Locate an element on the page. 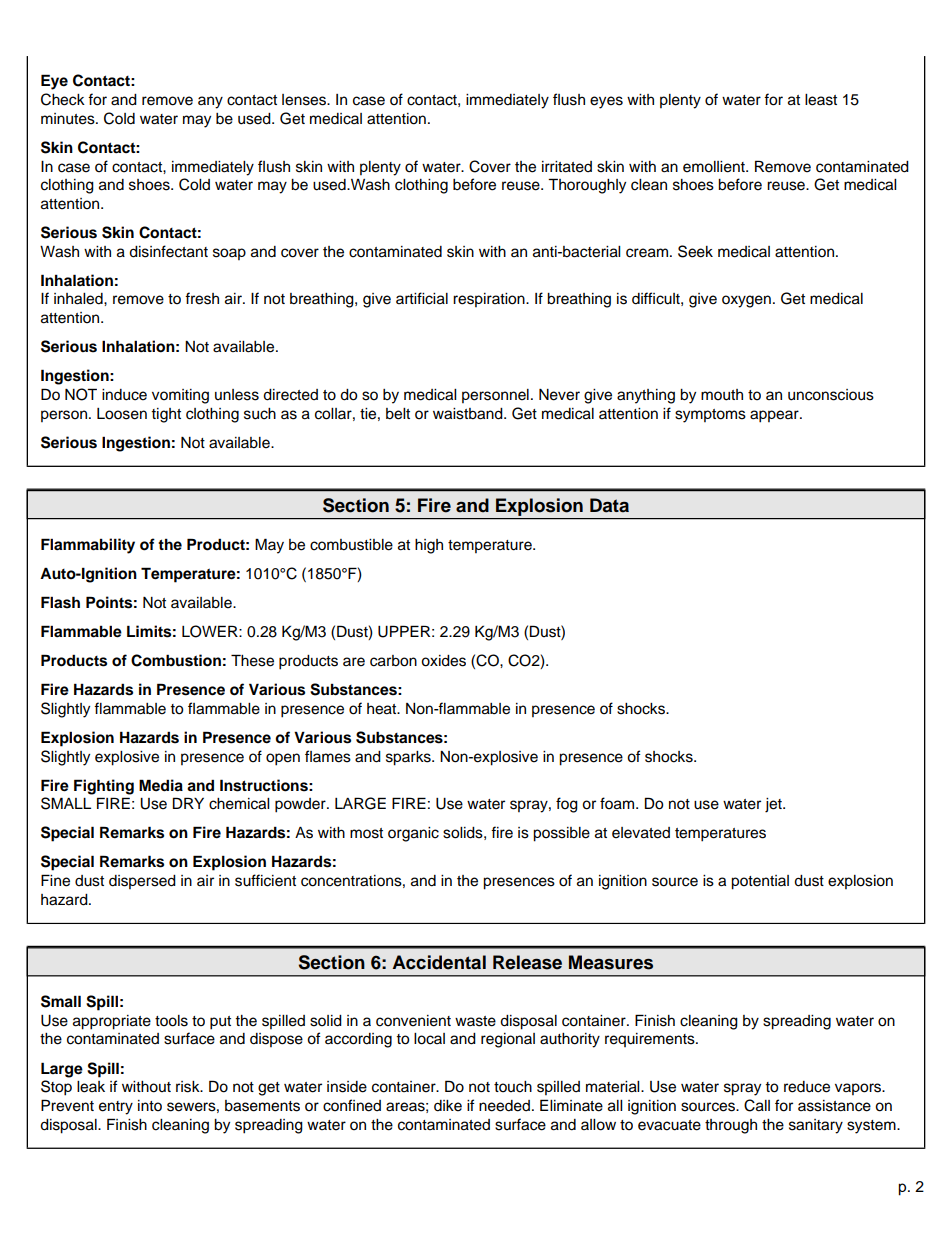  tight is located at coordinates (166, 415).
